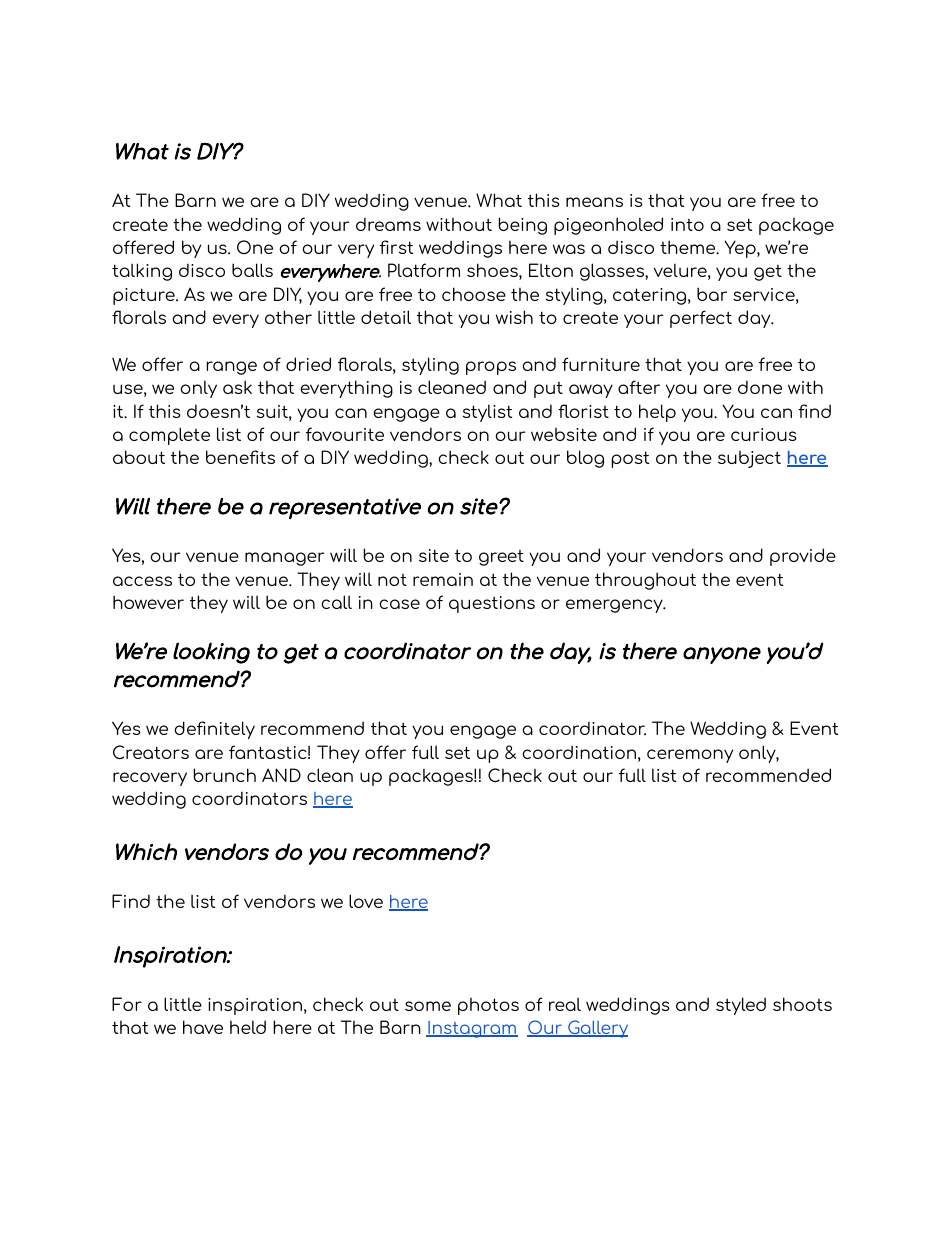 The height and width of the screenshot is (1233, 952). Describe the element at coordinates (522, 226) in the screenshot. I see `being` at that location.
